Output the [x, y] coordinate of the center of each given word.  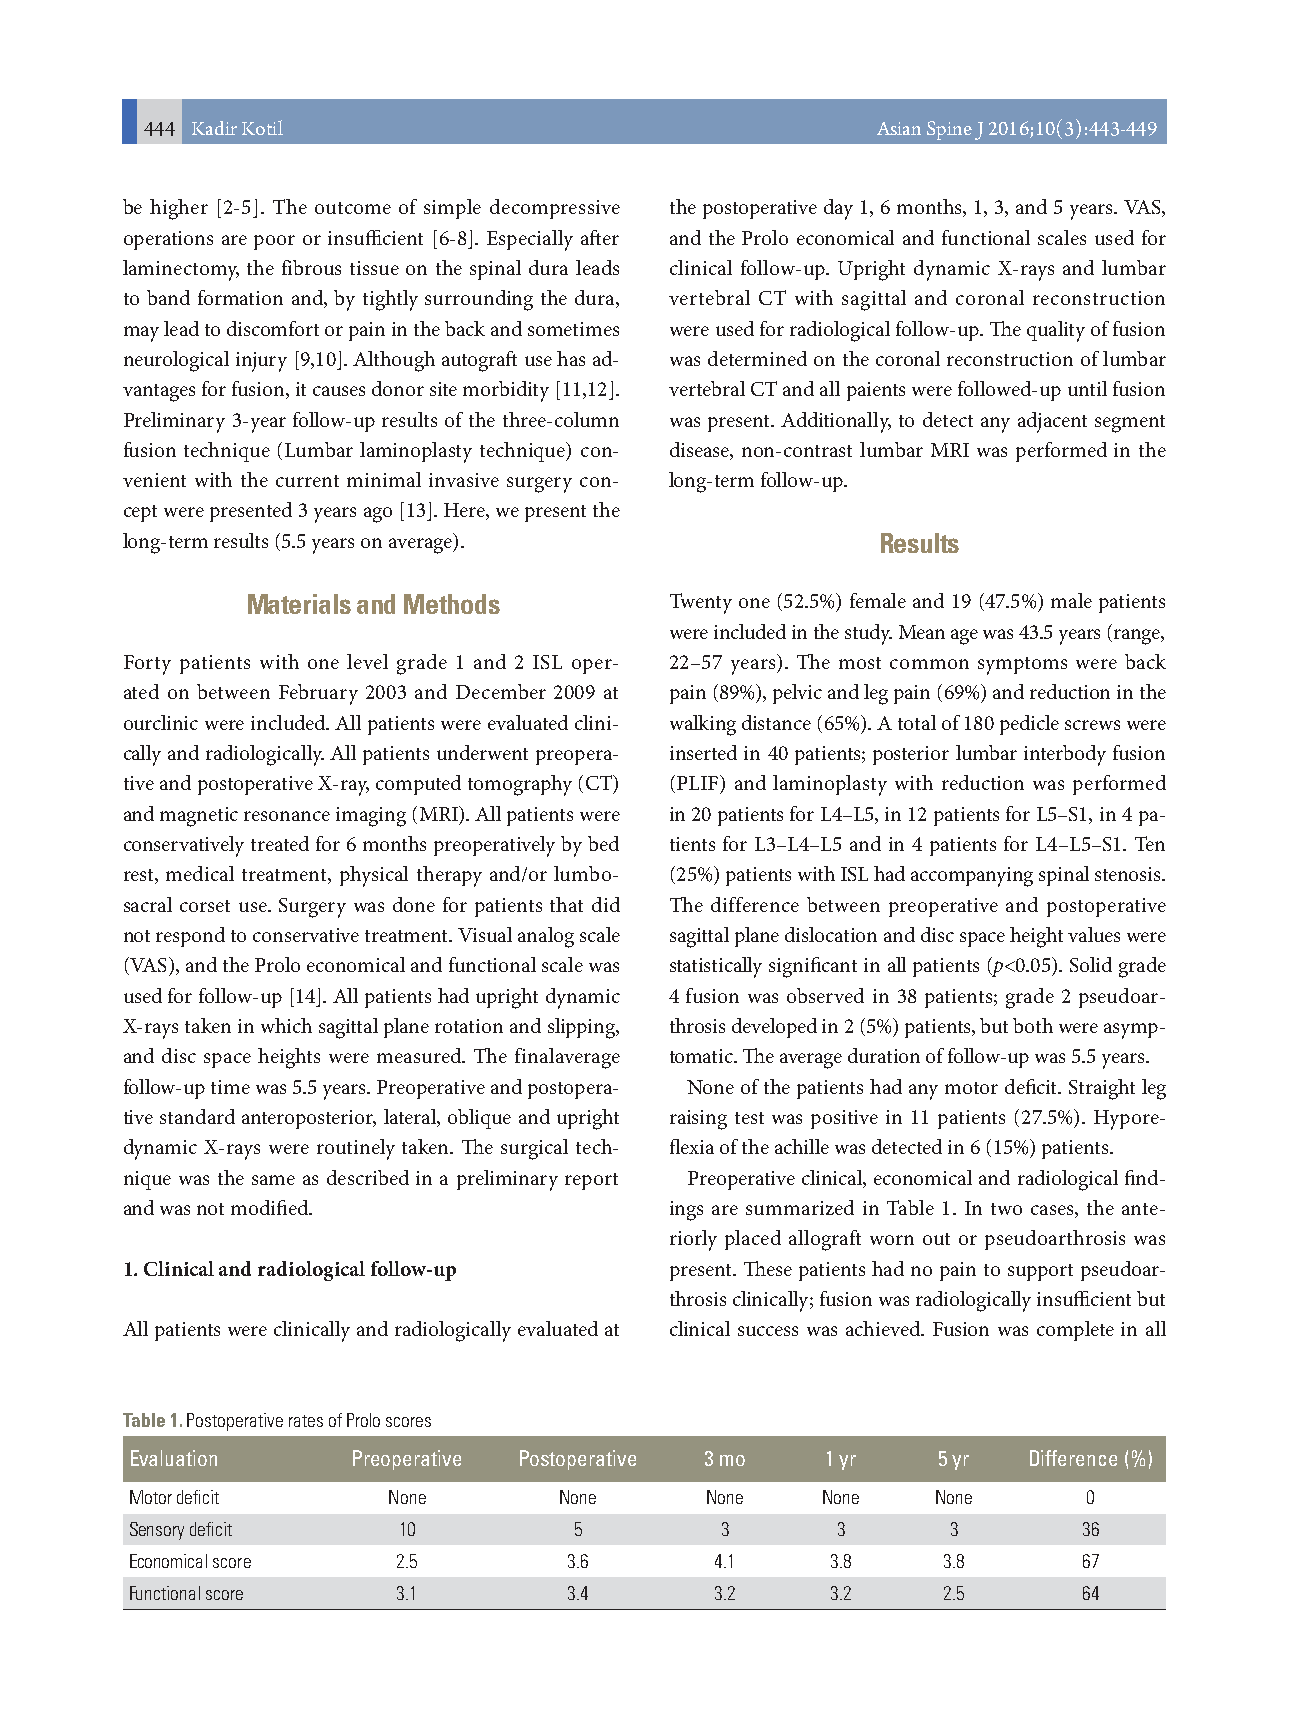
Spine [949, 130]
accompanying [972, 877]
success [768, 1331]
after [600, 237]
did [606, 904]
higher [179, 209]
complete [1075, 1331]
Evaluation [174, 1458]
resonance [287, 816]
